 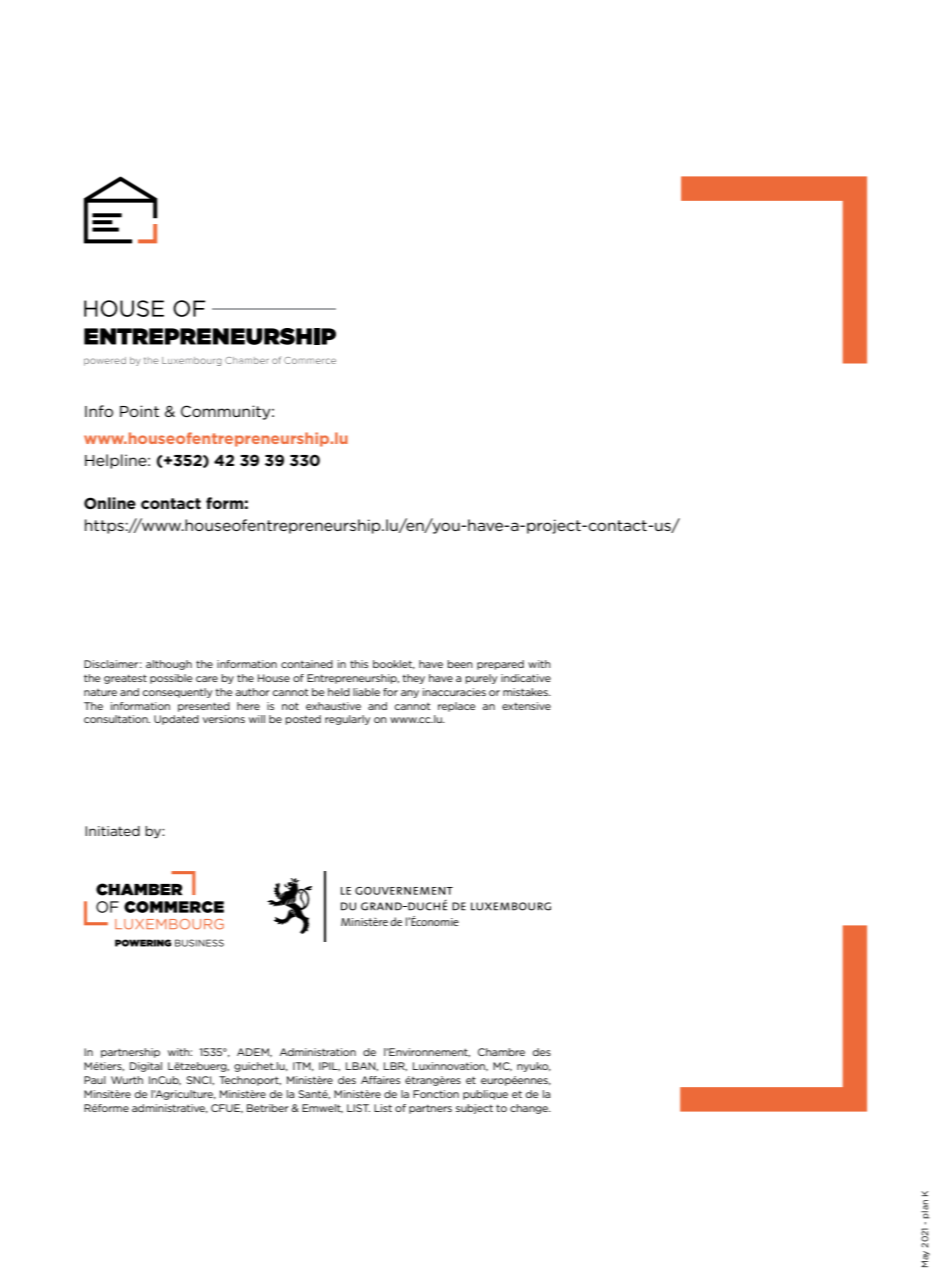 What do you see at coordinates (460, 664) in the image?
I see `been` at bounding box center [460, 664].
